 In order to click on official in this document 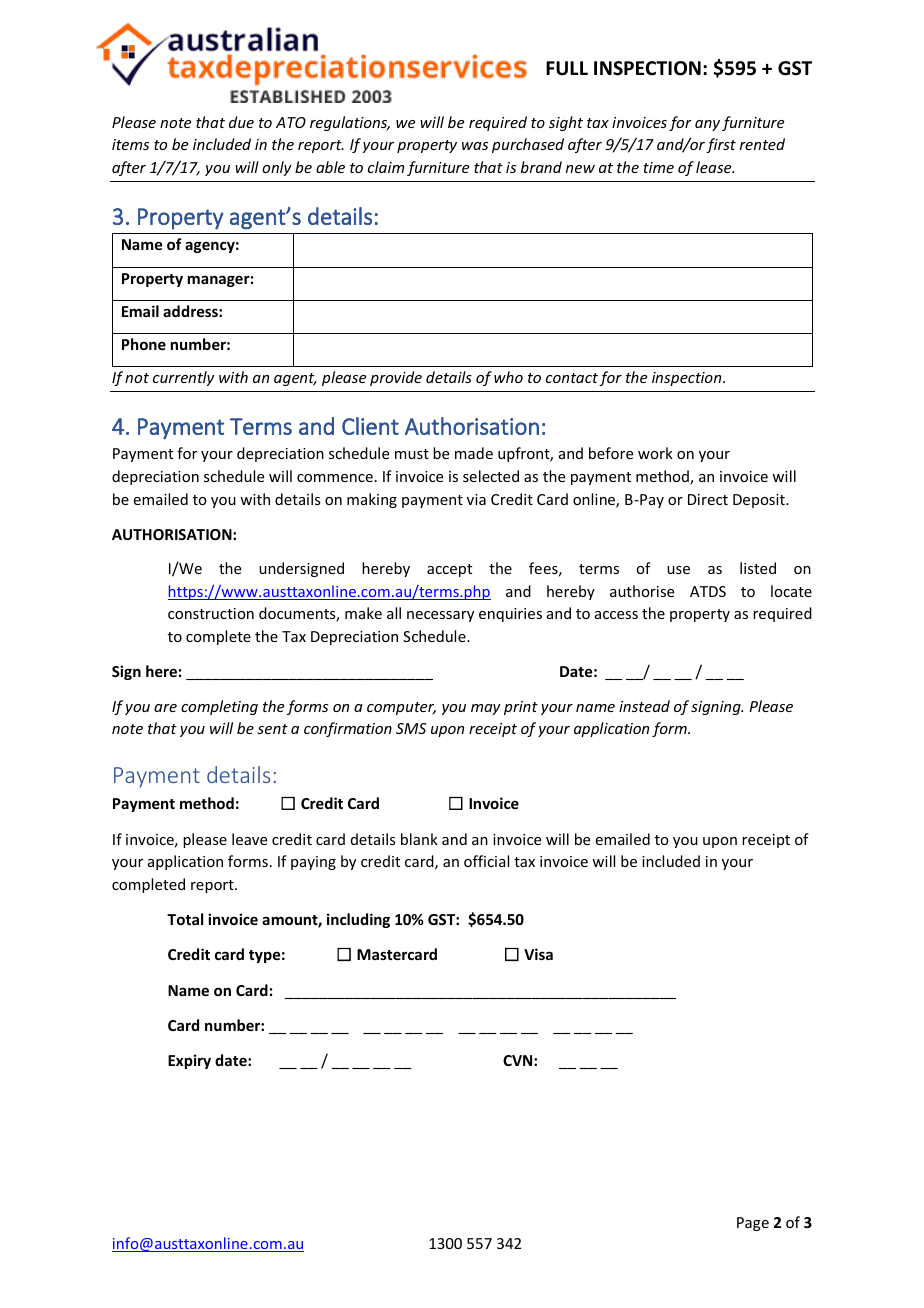, I will do `click(486, 861)`.
